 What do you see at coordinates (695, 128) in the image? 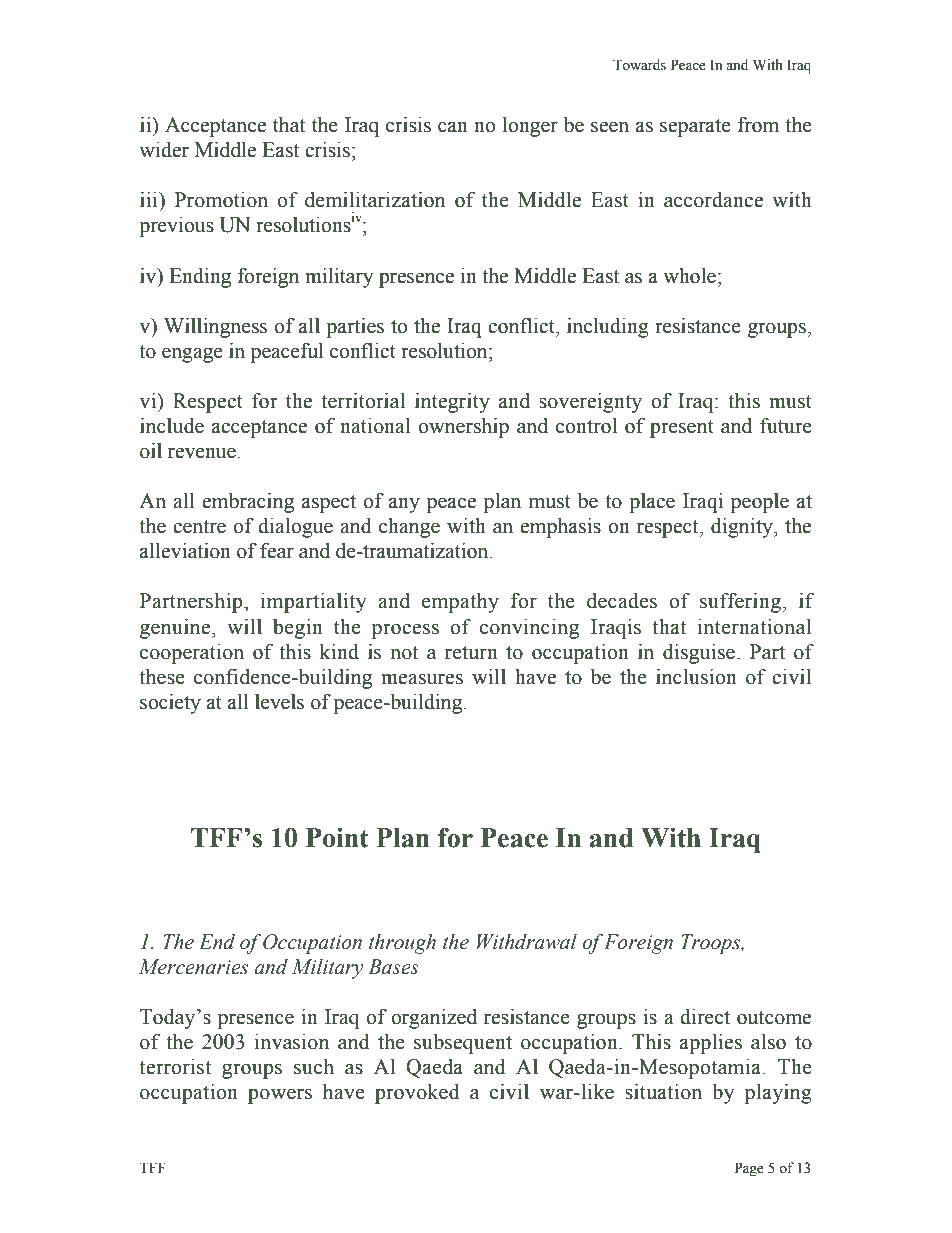
I see `separate` at bounding box center [695, 128].
